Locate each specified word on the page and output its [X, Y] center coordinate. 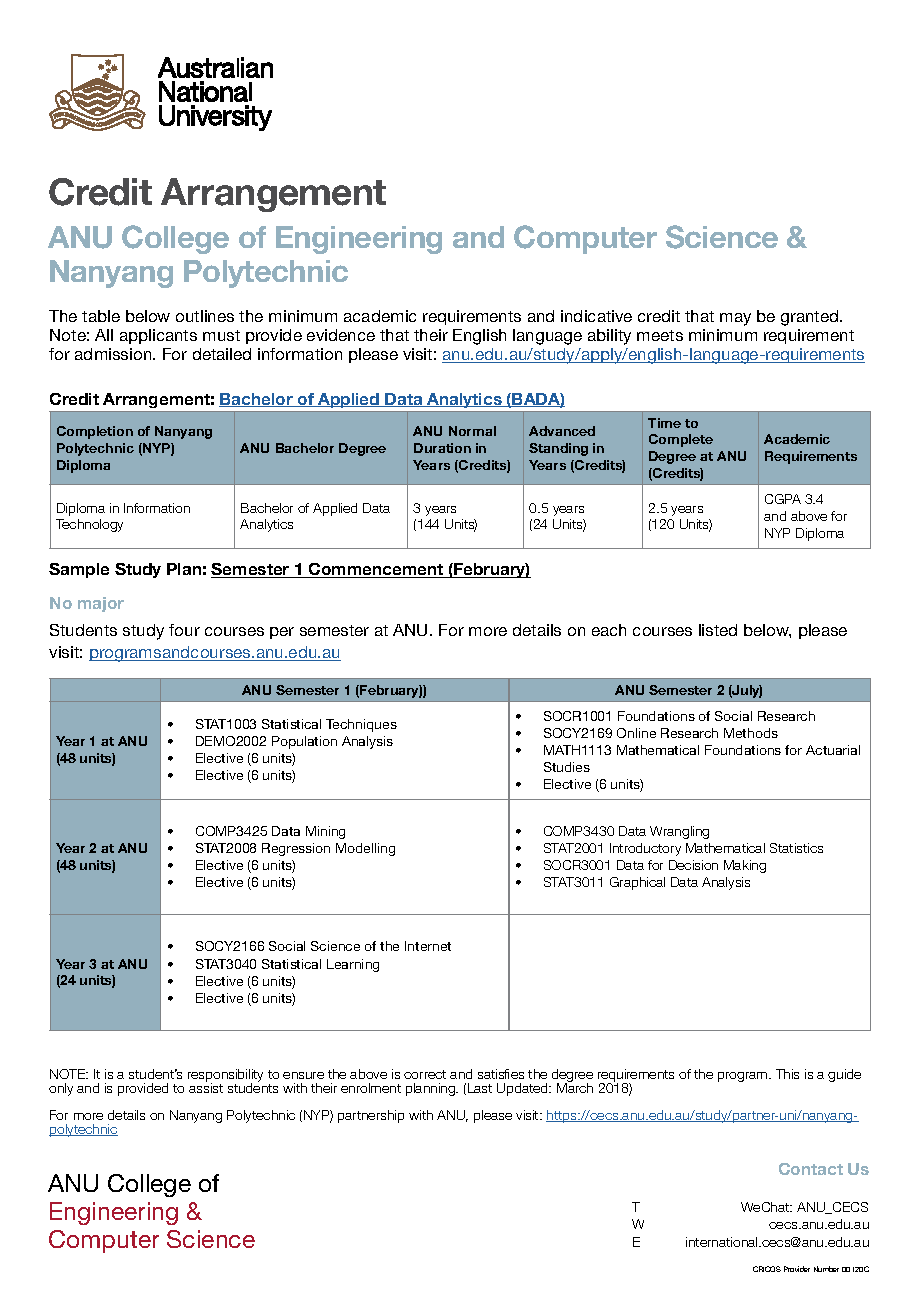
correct [425, 1074]
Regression [296, 849]
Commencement [376, 570]
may [735, 319]
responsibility [225, 1076]
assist [206, 1087]
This [787, 1074]
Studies [567, 767]
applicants [158, 336]
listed [718, 630]
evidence [341, 335]
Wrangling [679, 832]
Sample [79, 570]
